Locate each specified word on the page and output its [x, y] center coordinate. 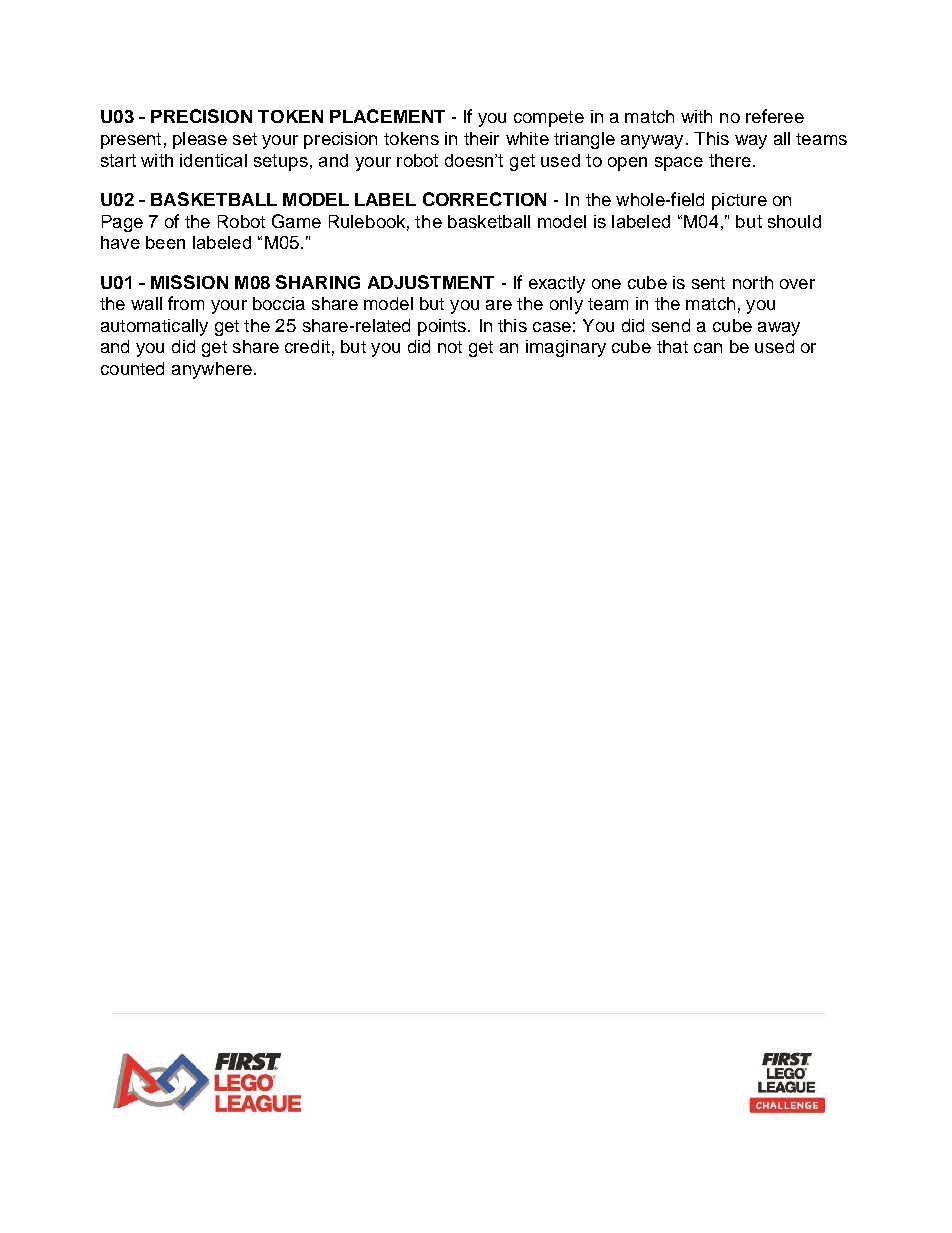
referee [775, 116]
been [165, 242]
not [450, 347]
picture [739, 201]
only [566, 305]
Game [296, 221]
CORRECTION [484, 199]
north [753, 282]
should [794, 221]
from [186, 303]
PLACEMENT [387, 116]
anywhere [212, 370]
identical [213, 160]
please [200, 140]
